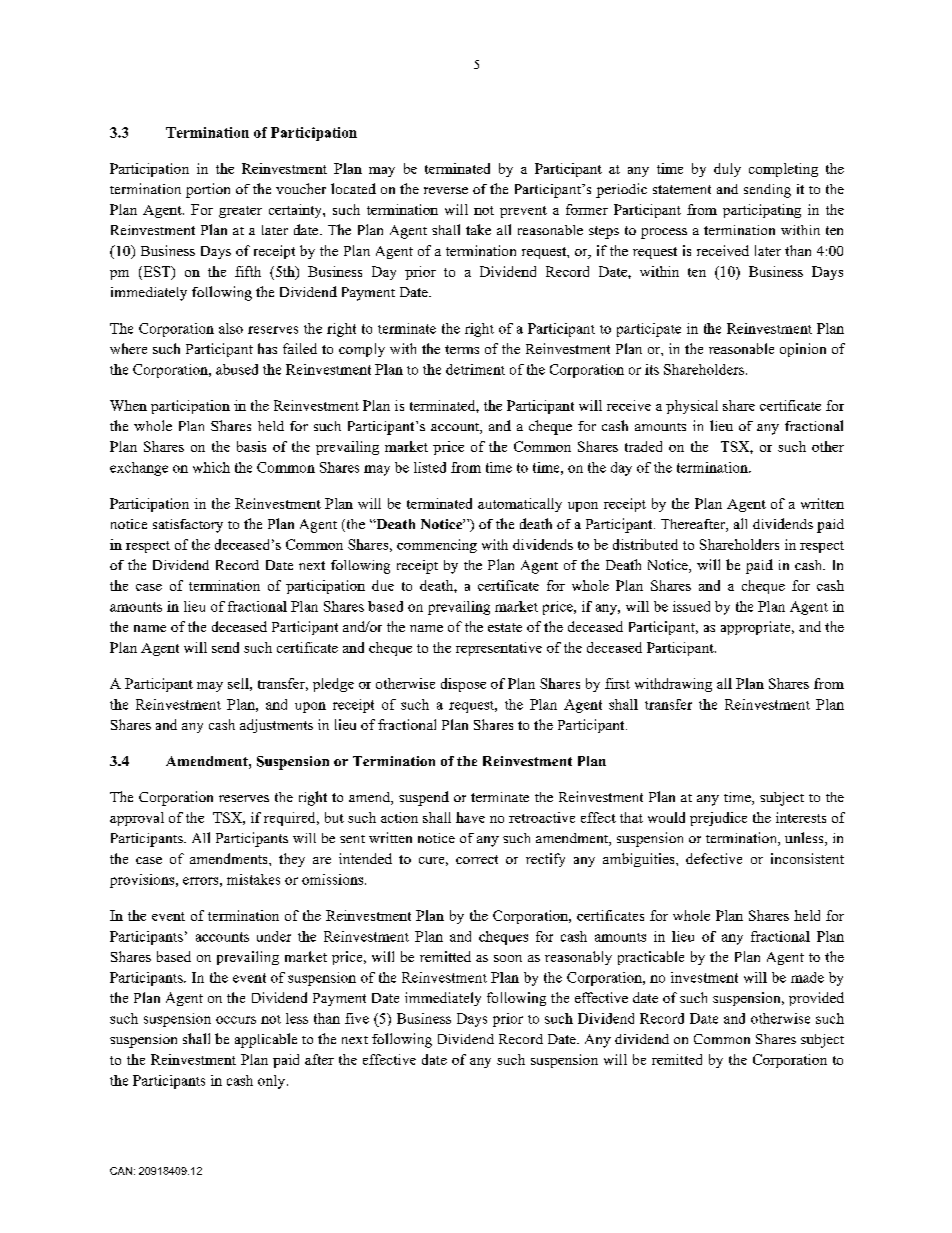 Image resolution: width=952 pixels, height=1233 pixels. Describe the element at coordinates (520, 505) in the screenshot. I see `automatically` at that location.
